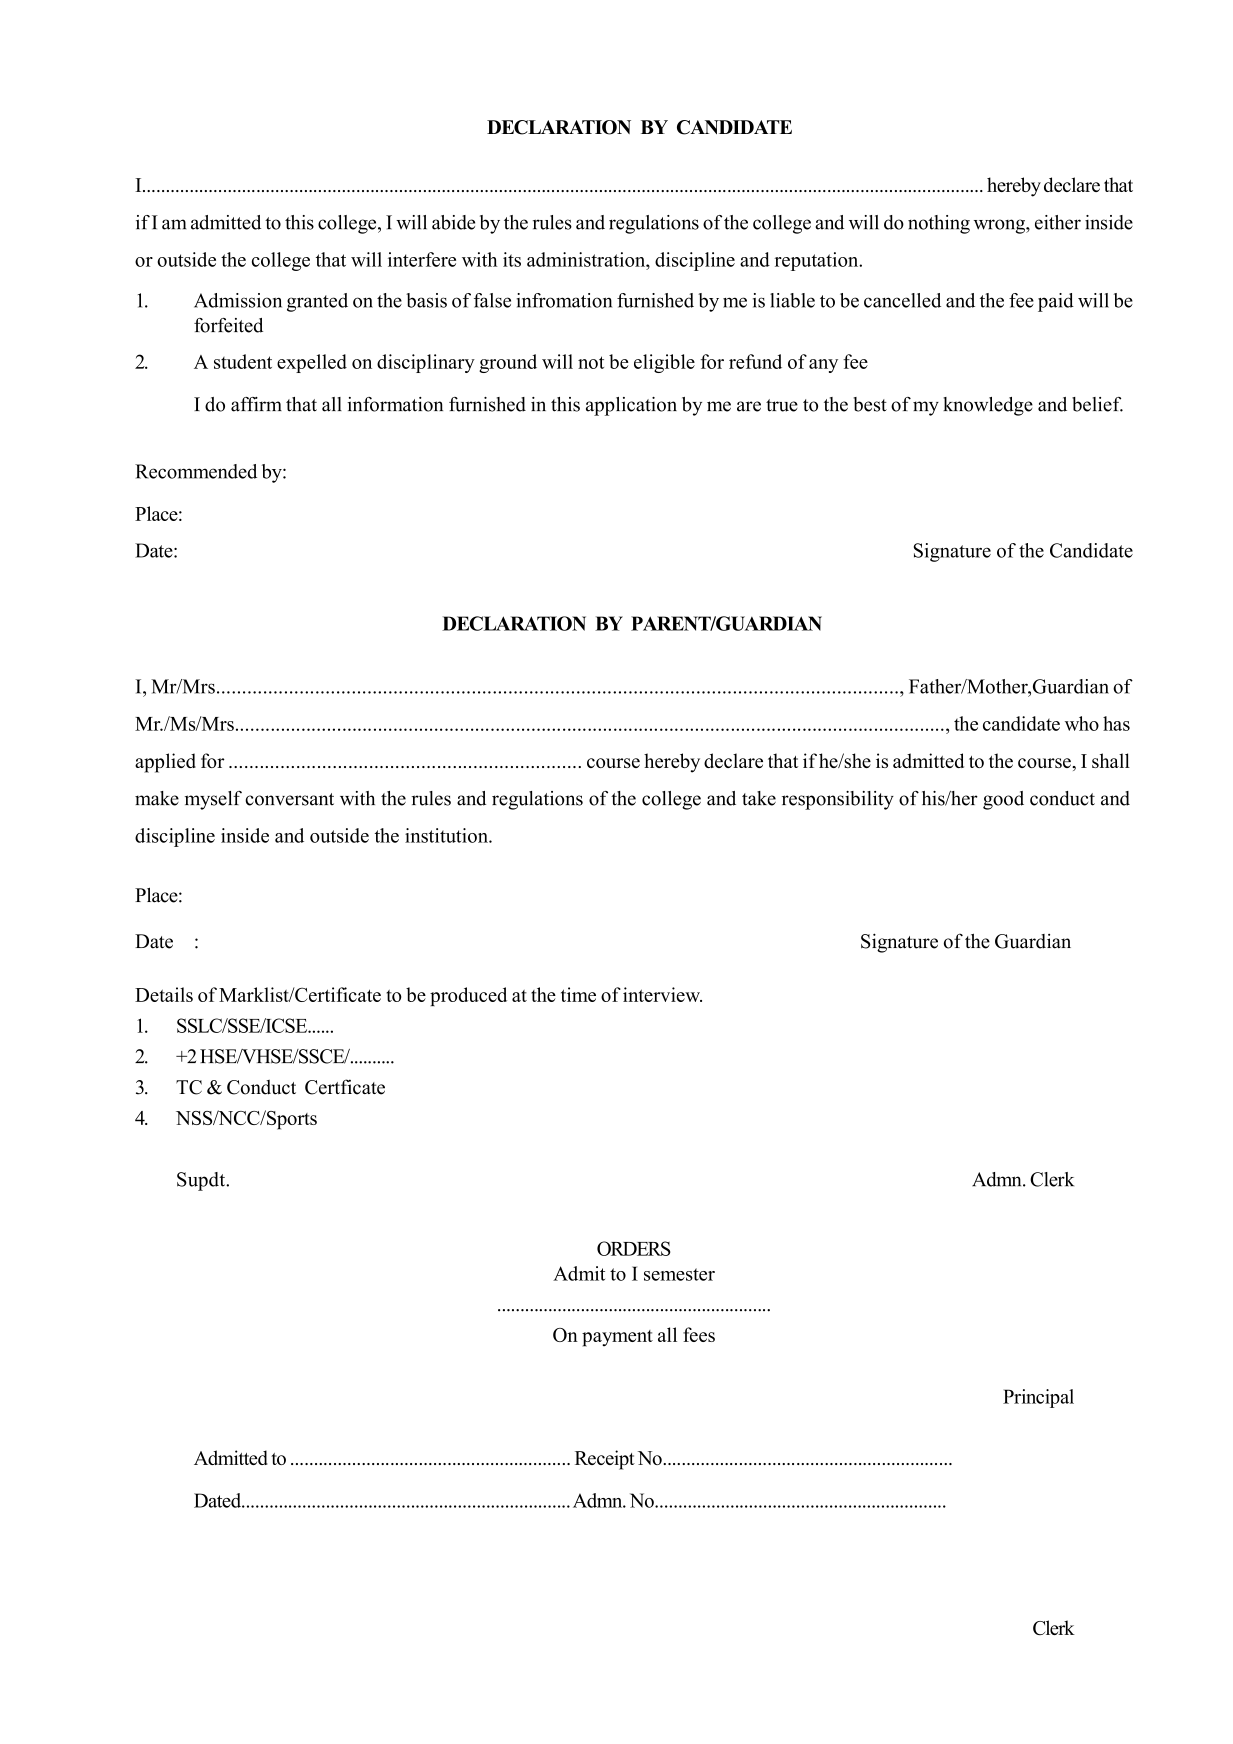  I want to click on who, so click(1082, 723).
